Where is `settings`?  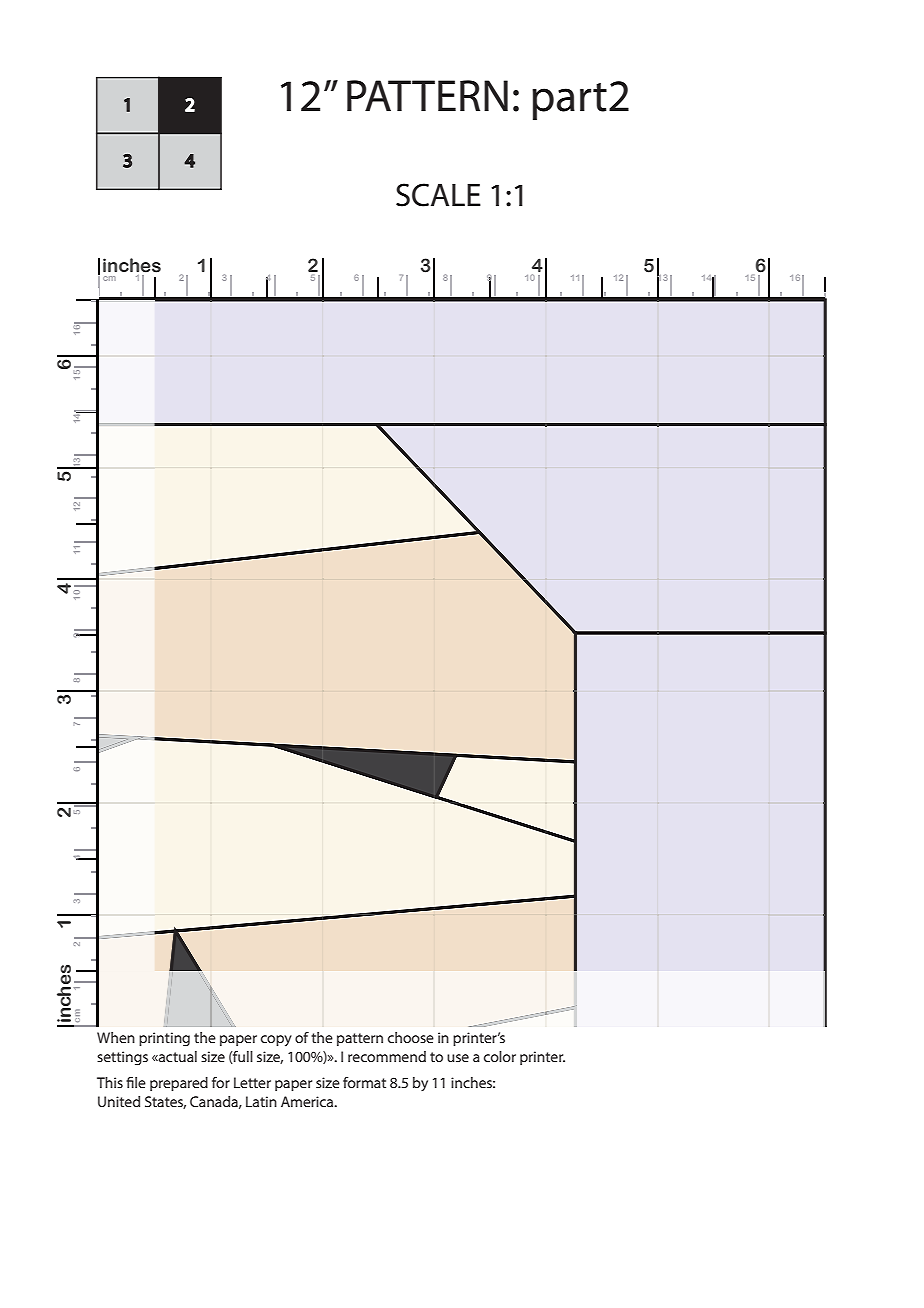 settings is located at coordinates (122, 1058).
